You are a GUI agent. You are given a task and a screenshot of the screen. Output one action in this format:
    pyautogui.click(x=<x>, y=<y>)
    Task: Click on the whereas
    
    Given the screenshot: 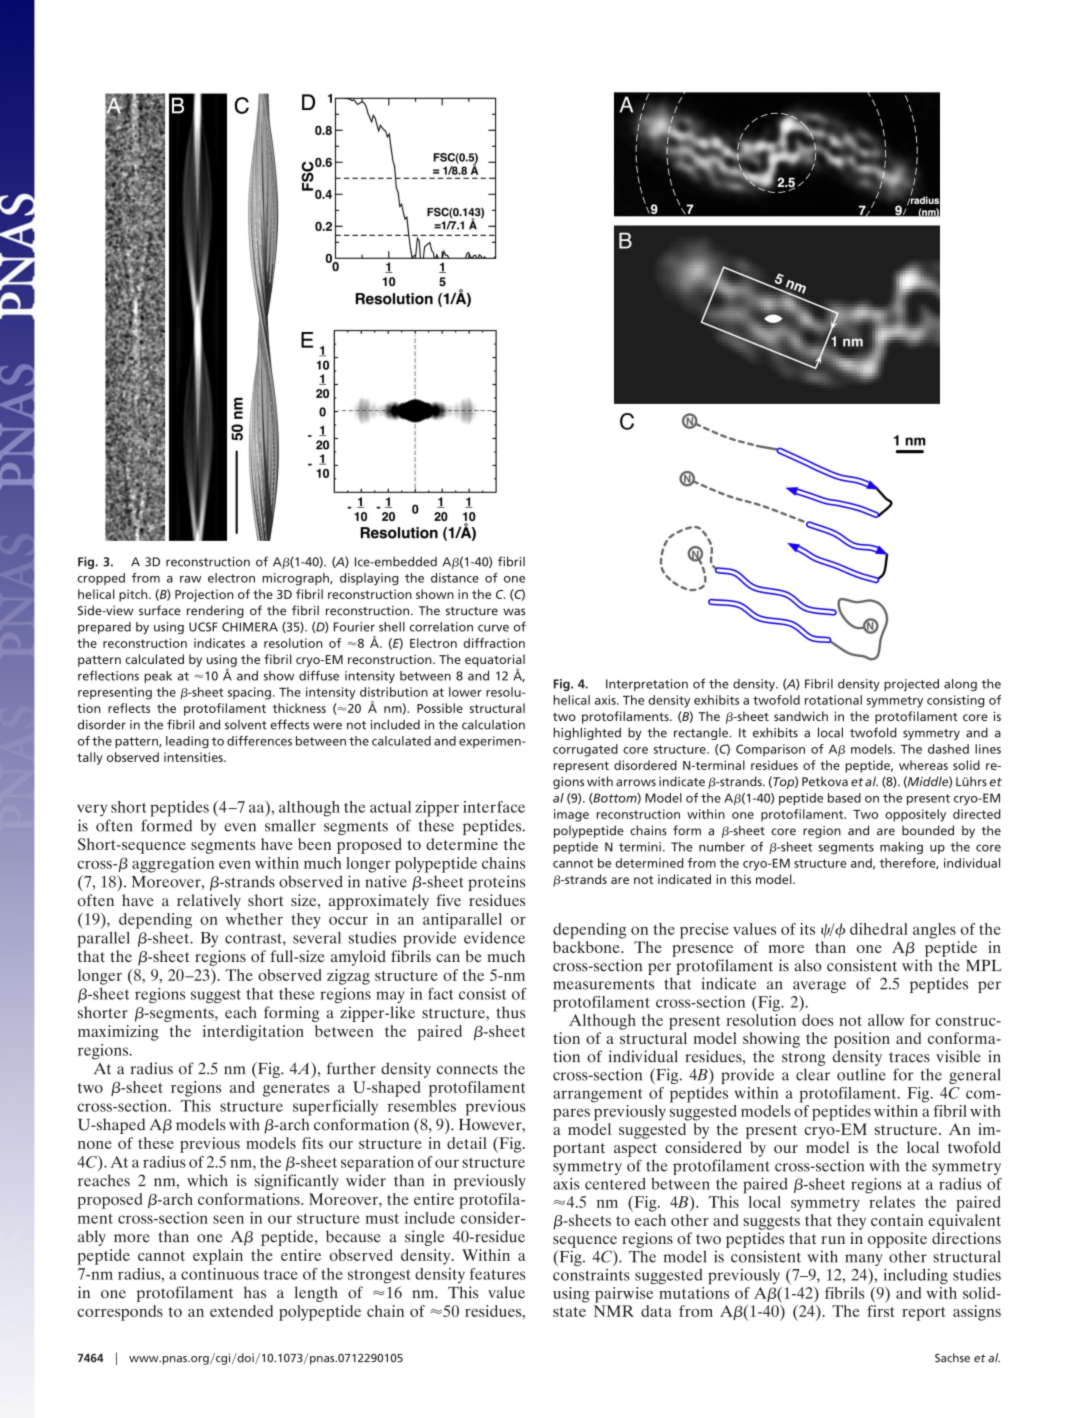 What is the action you would take?
    pyautogui.click(x=923, y=765)
